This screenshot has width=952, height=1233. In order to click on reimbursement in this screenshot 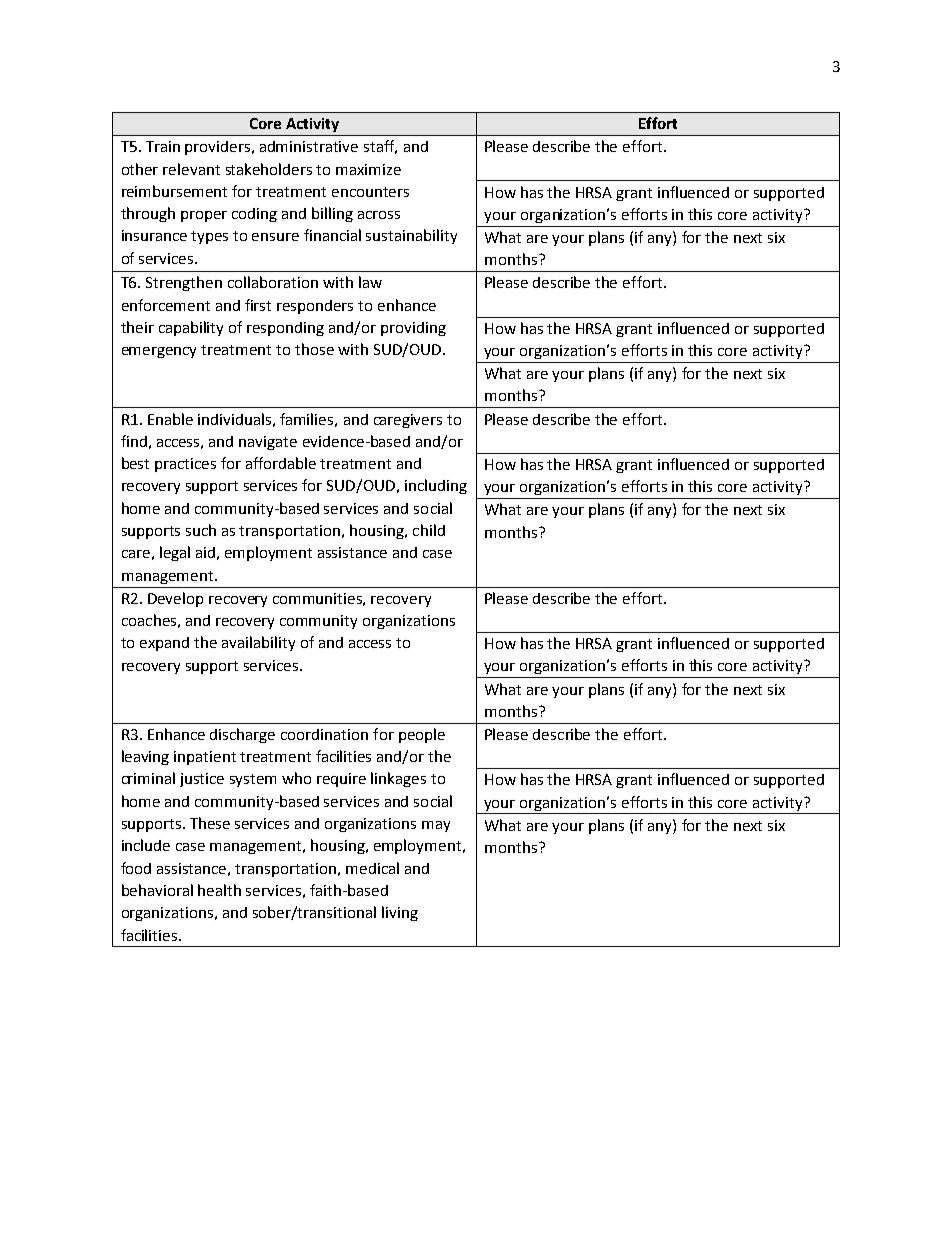, I will do `click(174, 191)`.
